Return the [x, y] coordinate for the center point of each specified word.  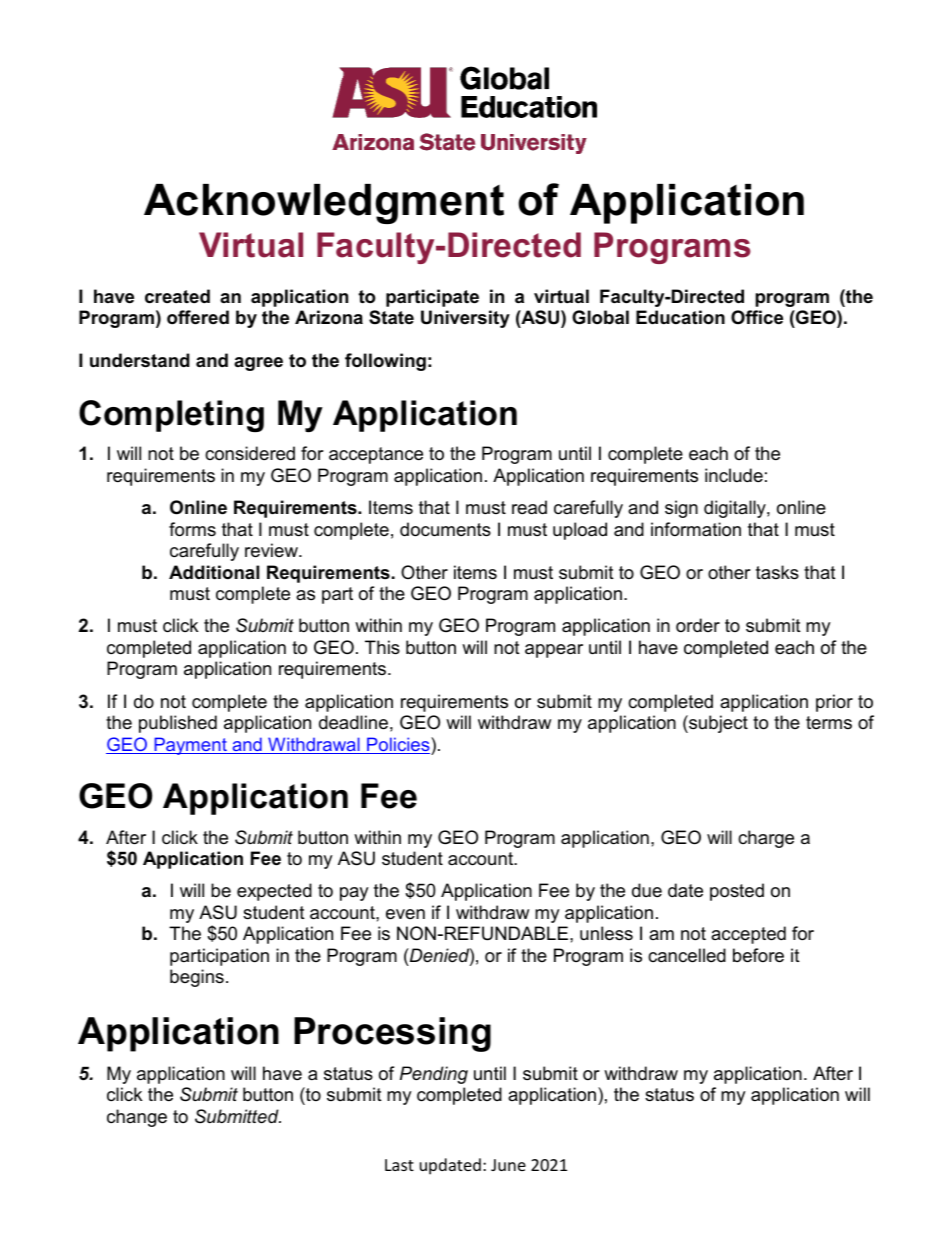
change [137, 1118]
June [508, 1165]
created [177, 296]
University [465, 319]
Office [757, 317]
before [758, 955]
